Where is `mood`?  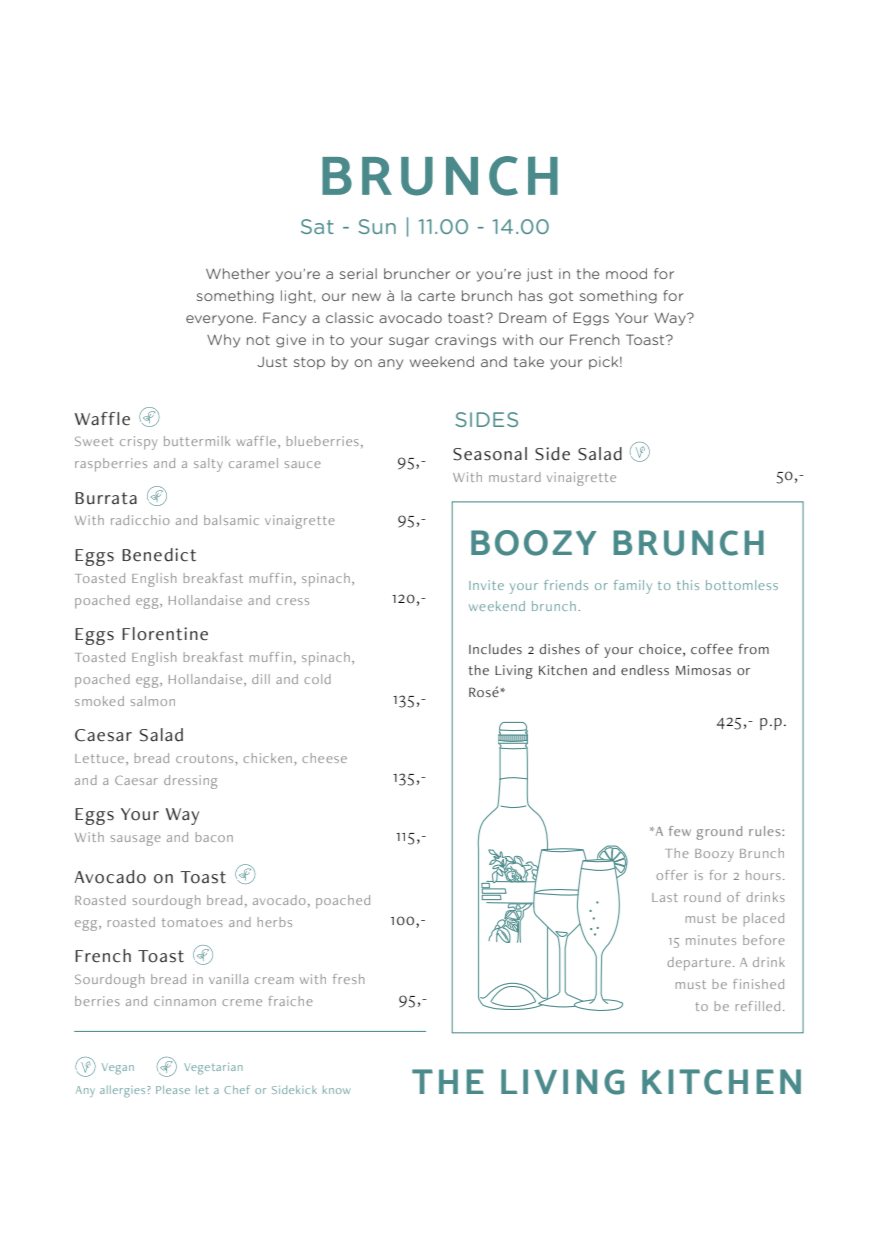 mood is located at coordinates (626, 273).
